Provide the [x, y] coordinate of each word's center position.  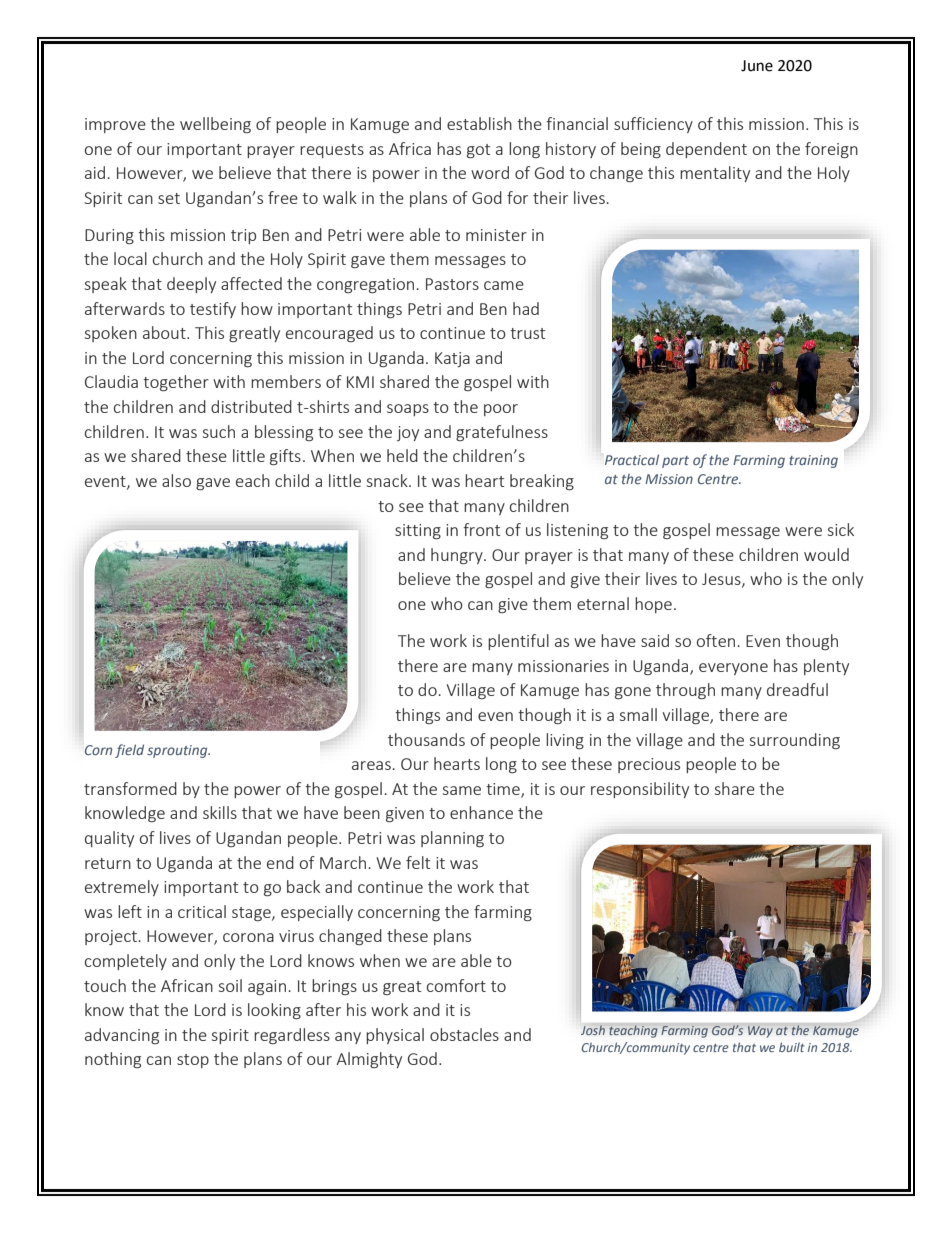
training [813, 461]
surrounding [795, 741]
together [176, 383]
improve [115, 125]
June [757, 66]
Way [760, 1032]
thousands [426, 739]
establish [479, 123]
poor [501, 410]
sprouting [178, 751]
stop [193, 1061]
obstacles [464, 1034]
